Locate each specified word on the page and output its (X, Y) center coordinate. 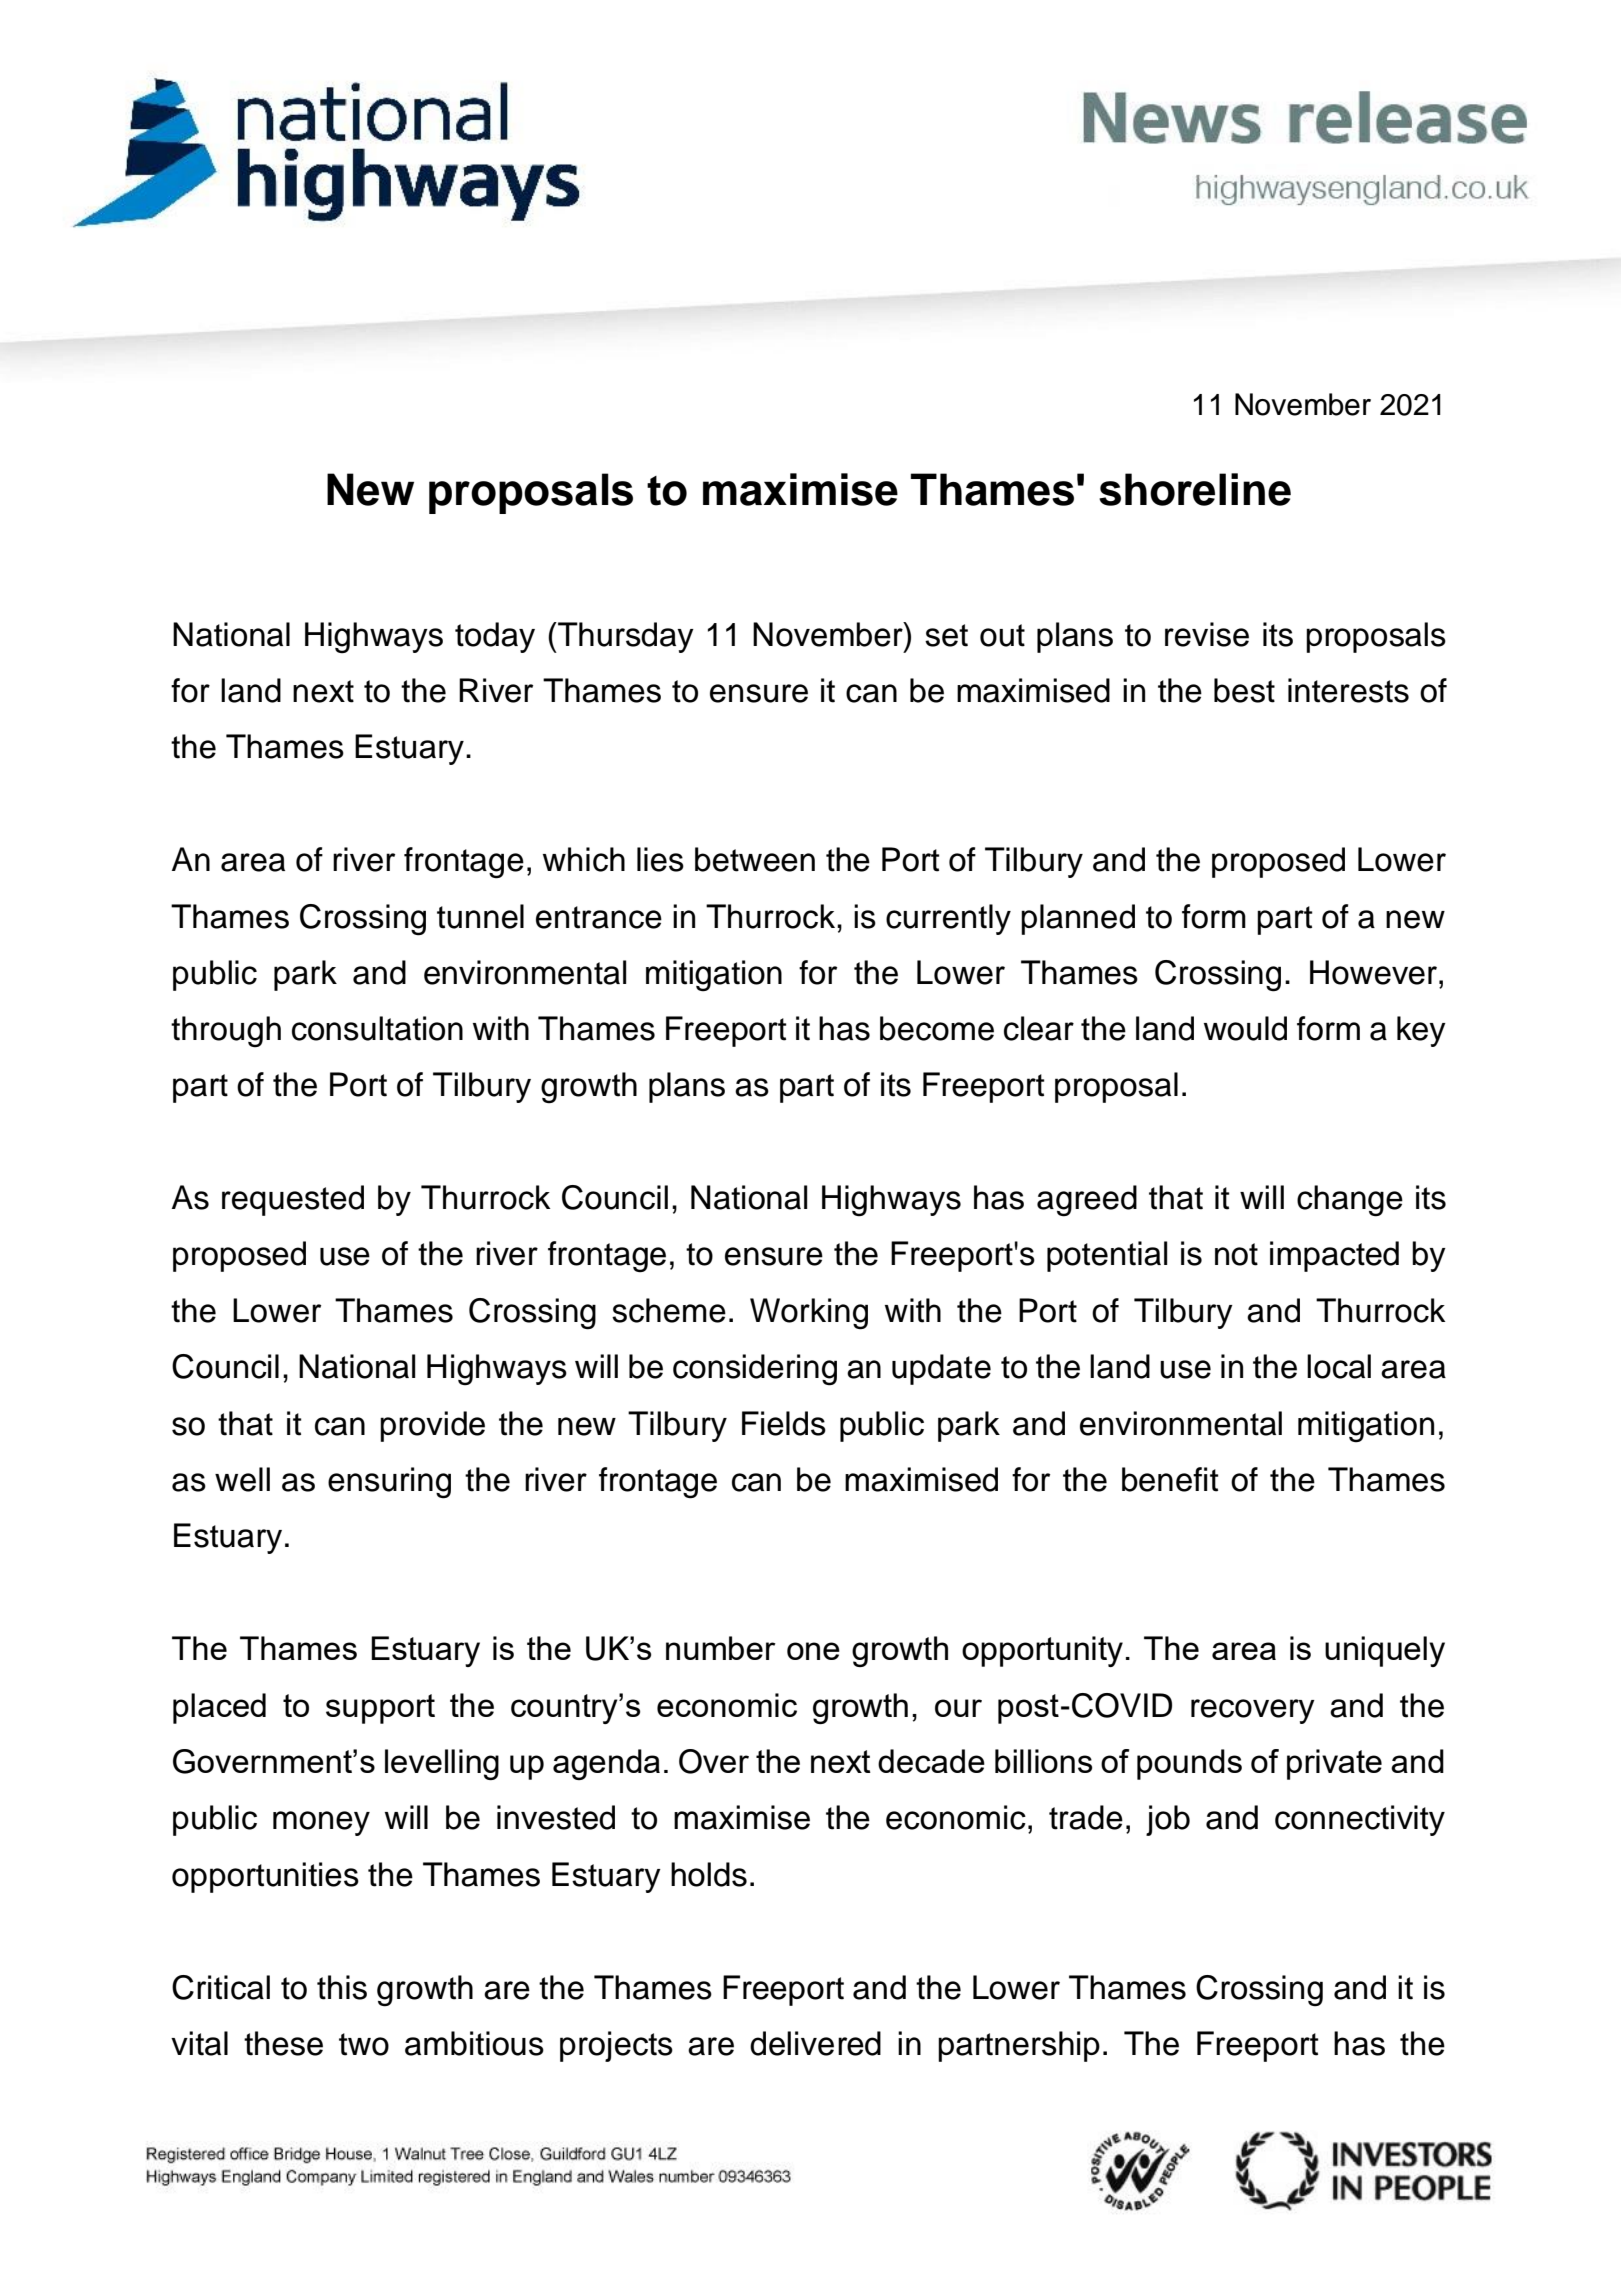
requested (293, 1200)
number (721, 1648)
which (584, 859)
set (946, 635)
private (1334, 1764)
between (755, 859)
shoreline (1195, 489)
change (1350, 1201)
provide (432, 1426)
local (1339, 1366)
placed (219, 1708)
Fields (784, 1423)
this (342, 1987)
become (937, 1028)
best (1244, 690)
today (495, 637)
